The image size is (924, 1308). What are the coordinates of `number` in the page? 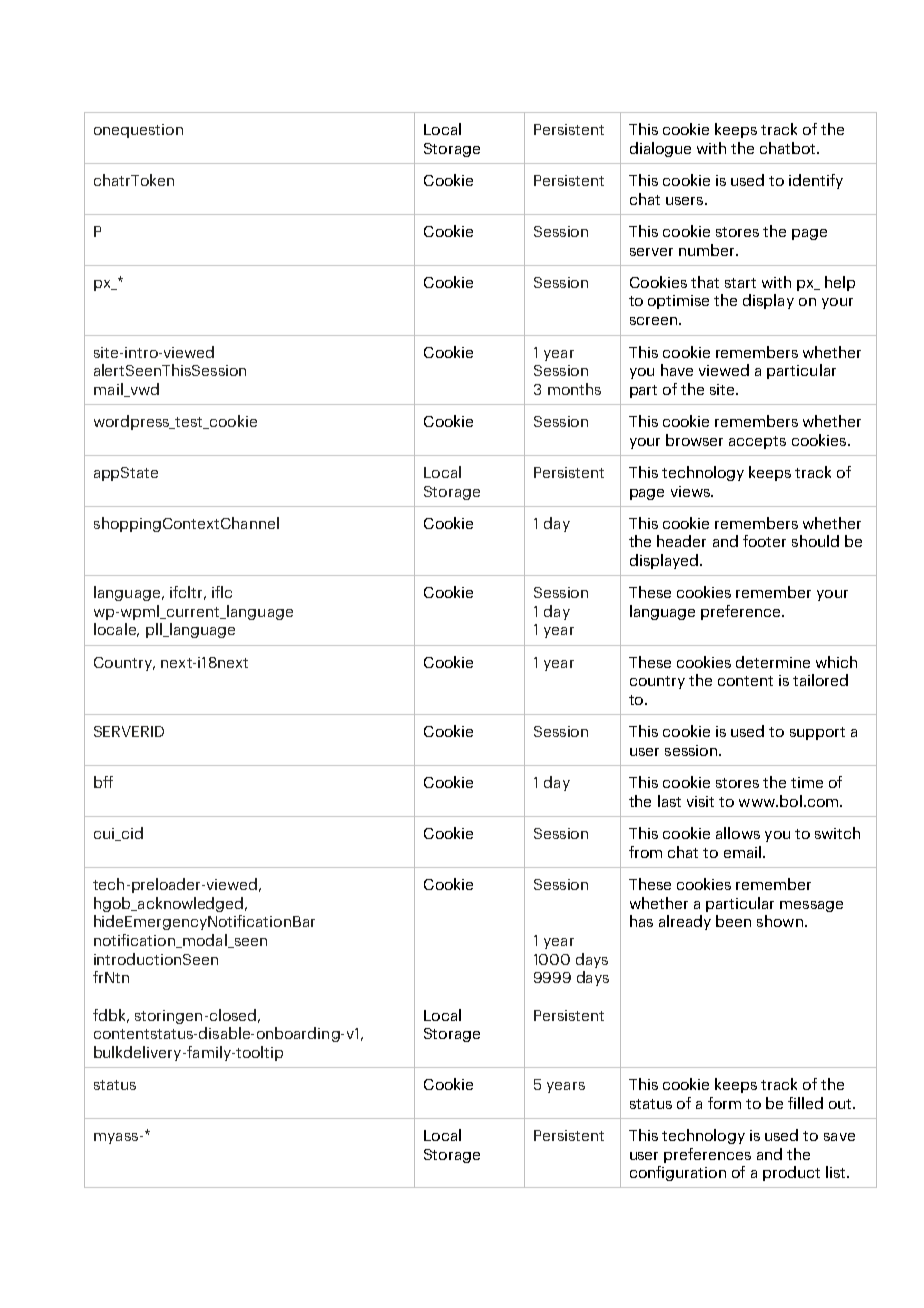 It's located at (708, 250).
